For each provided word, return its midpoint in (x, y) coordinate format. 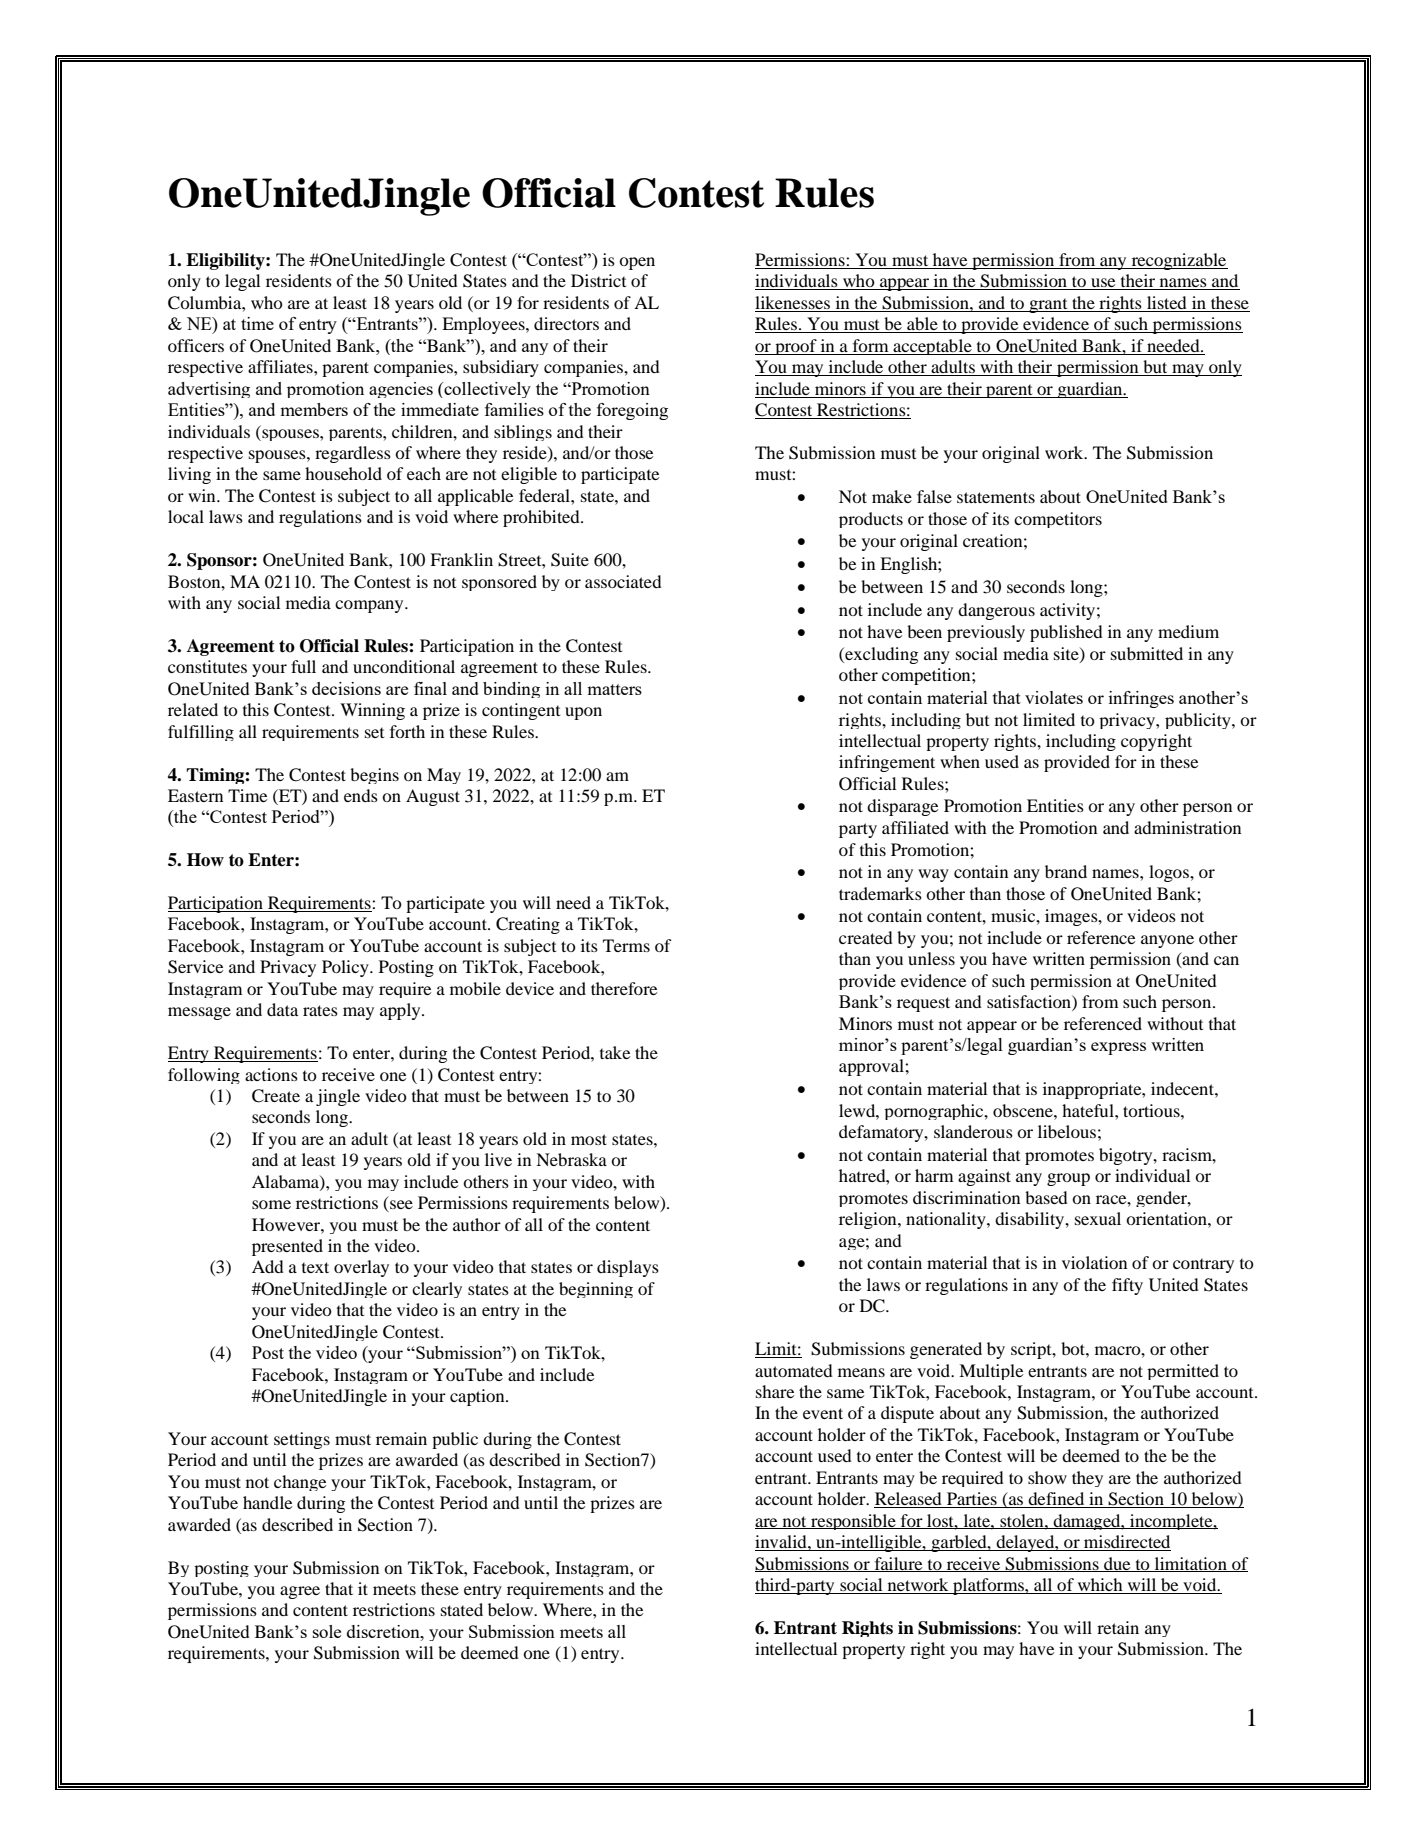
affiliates (281, 366)
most (589, 1139)
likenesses (794, 304)
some (271, 1204)
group (1068, 1179)
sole (327, 1631)
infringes (1141, 699)
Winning (372, 711)
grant (1048, 305)
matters (614, 689)
